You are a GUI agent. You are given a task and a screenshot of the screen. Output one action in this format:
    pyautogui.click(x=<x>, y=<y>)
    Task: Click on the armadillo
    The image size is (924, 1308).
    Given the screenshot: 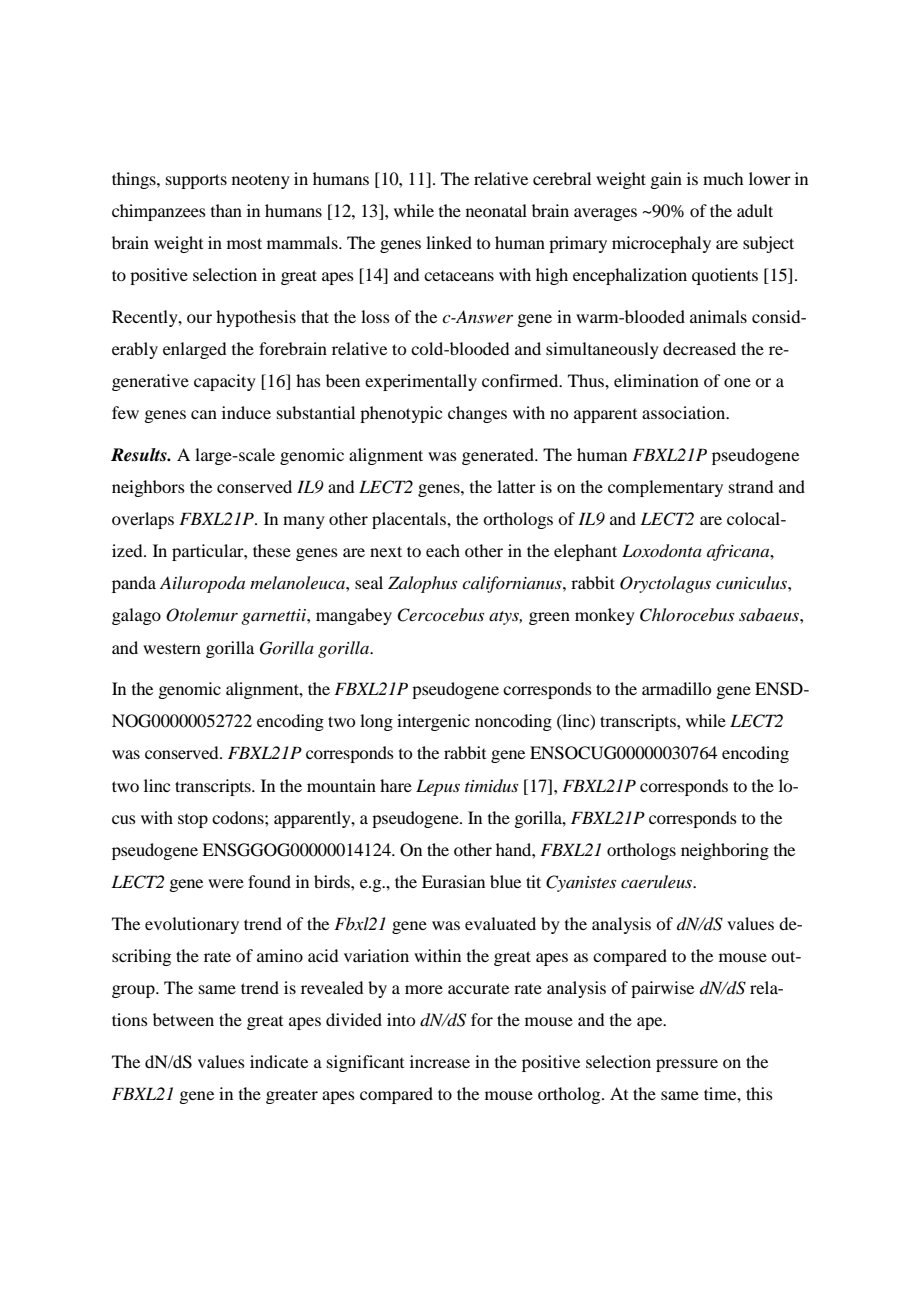 What is the action you would take?
    pyautogui.click(x=676, y=688)
